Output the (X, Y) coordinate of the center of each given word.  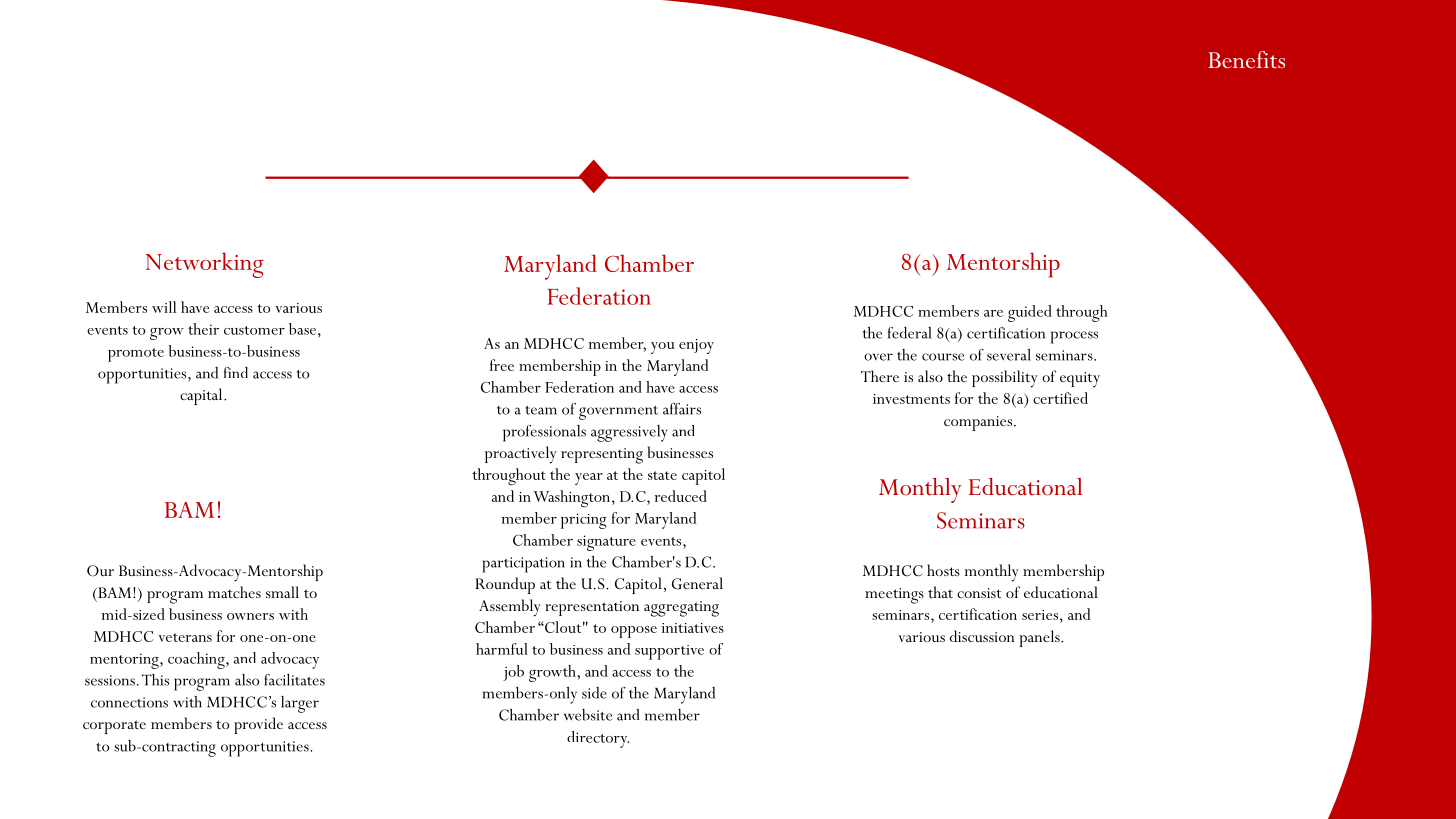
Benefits (1246, 60)
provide (258, 725)
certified (1060, 398)
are (993, 313)
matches (234, 592)
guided (1030, 313)
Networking (204, 265)
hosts (943, 570)
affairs (682, 409)
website (588, 715)
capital (202, 396)
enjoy (696, 346)
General (697, 583)
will (164, 307)
